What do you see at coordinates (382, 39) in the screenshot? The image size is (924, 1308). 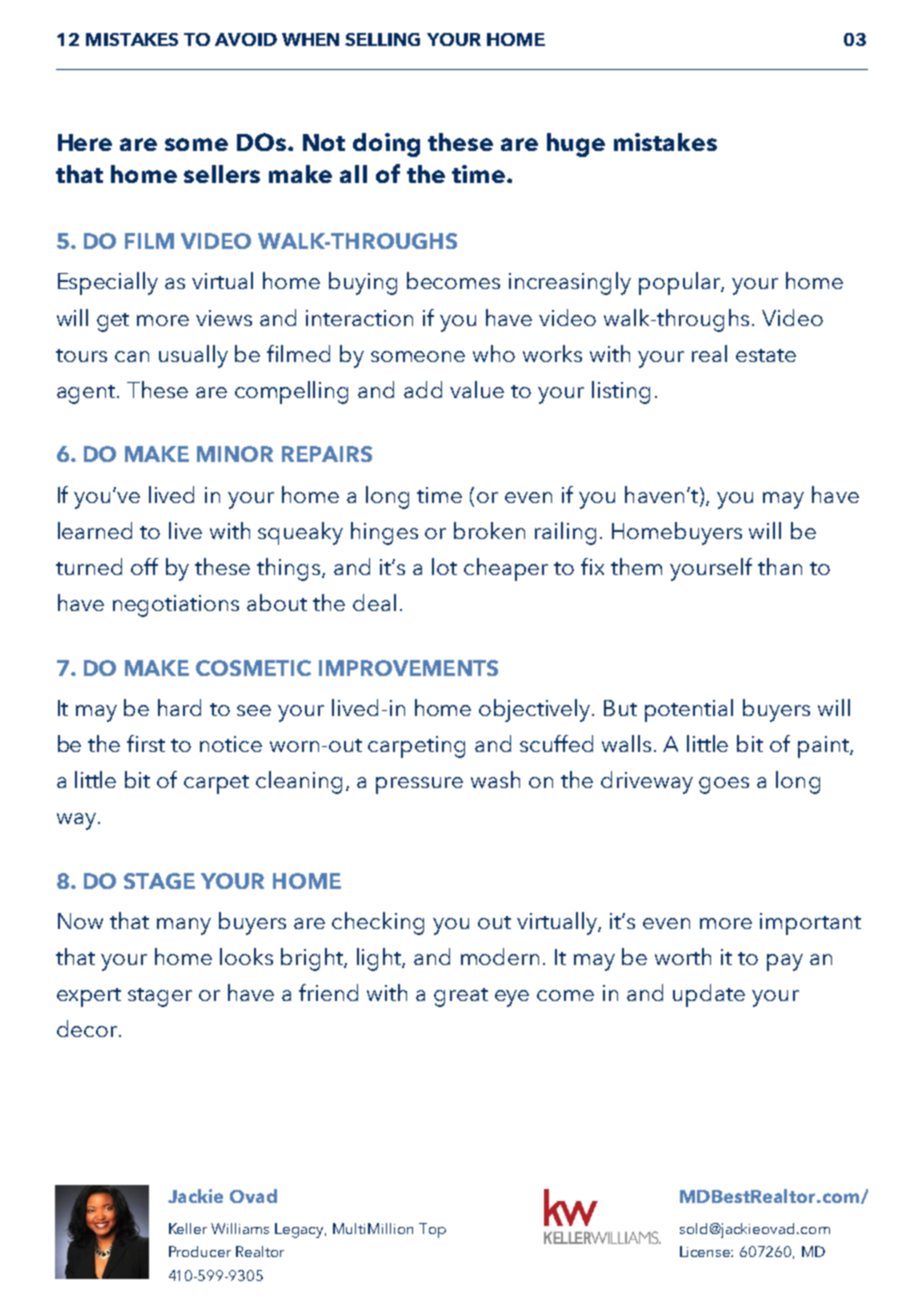 I see `SELLING` at bounding box center [382, 39].
